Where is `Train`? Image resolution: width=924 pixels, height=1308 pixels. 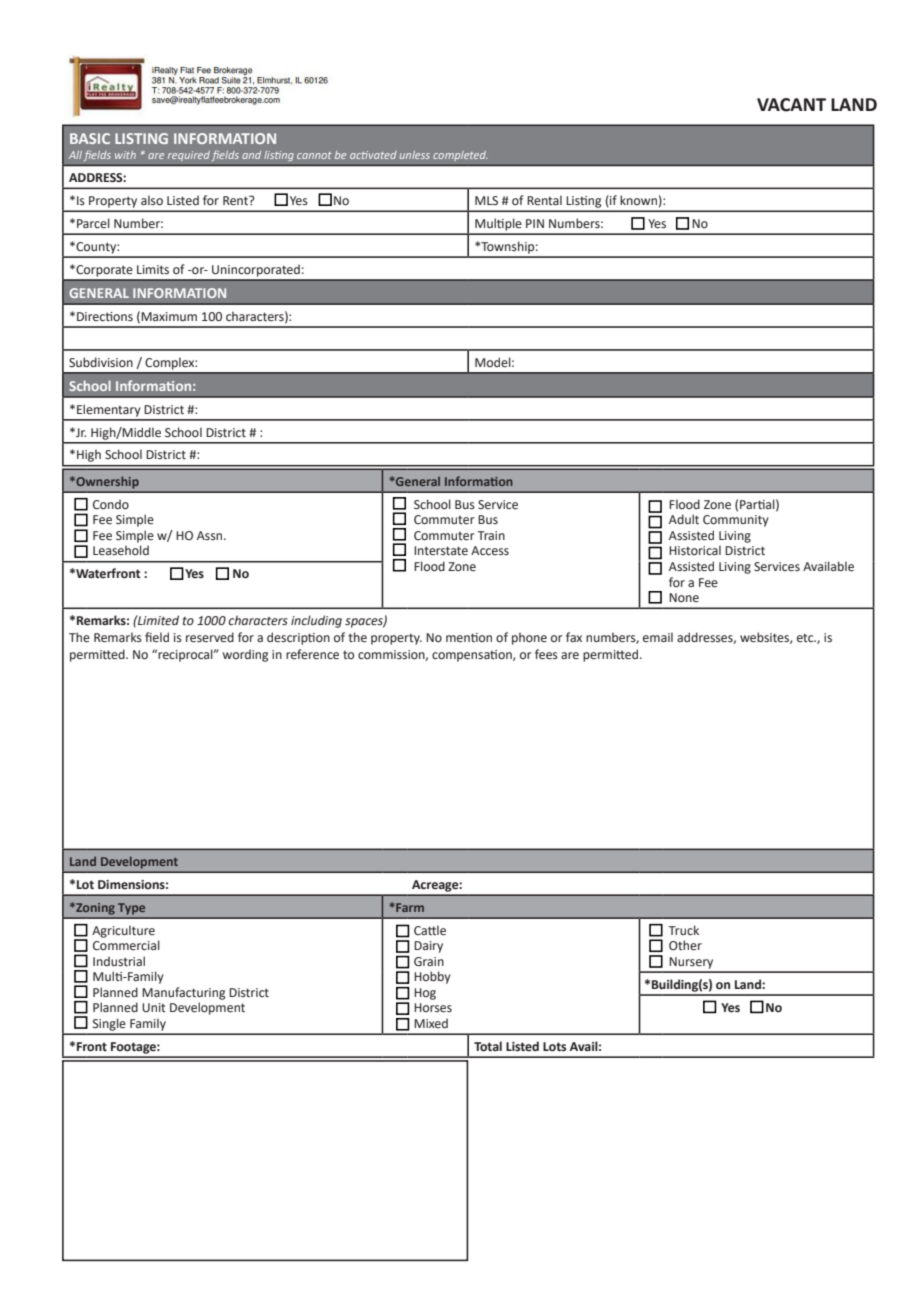 Train is located at coordinates (491, 535).
